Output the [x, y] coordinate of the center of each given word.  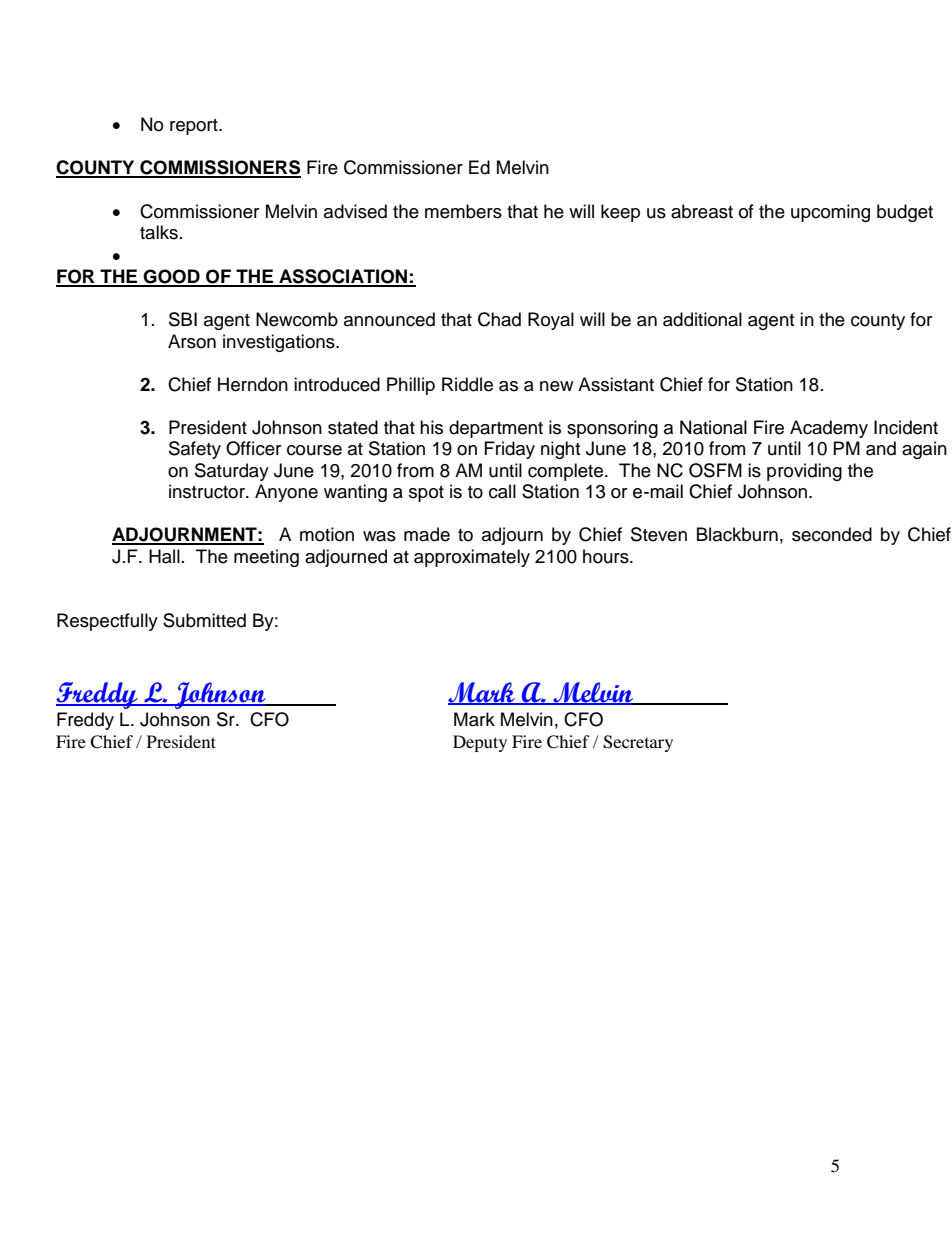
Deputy [480, 743]
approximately [472, 558]
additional [702, 319]
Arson [192, 341]
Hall [164, 556]
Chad [499, 319]
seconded [832, 534]
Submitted [204, 620]
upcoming [830, 213]
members [463, 211]
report [195, 127]
